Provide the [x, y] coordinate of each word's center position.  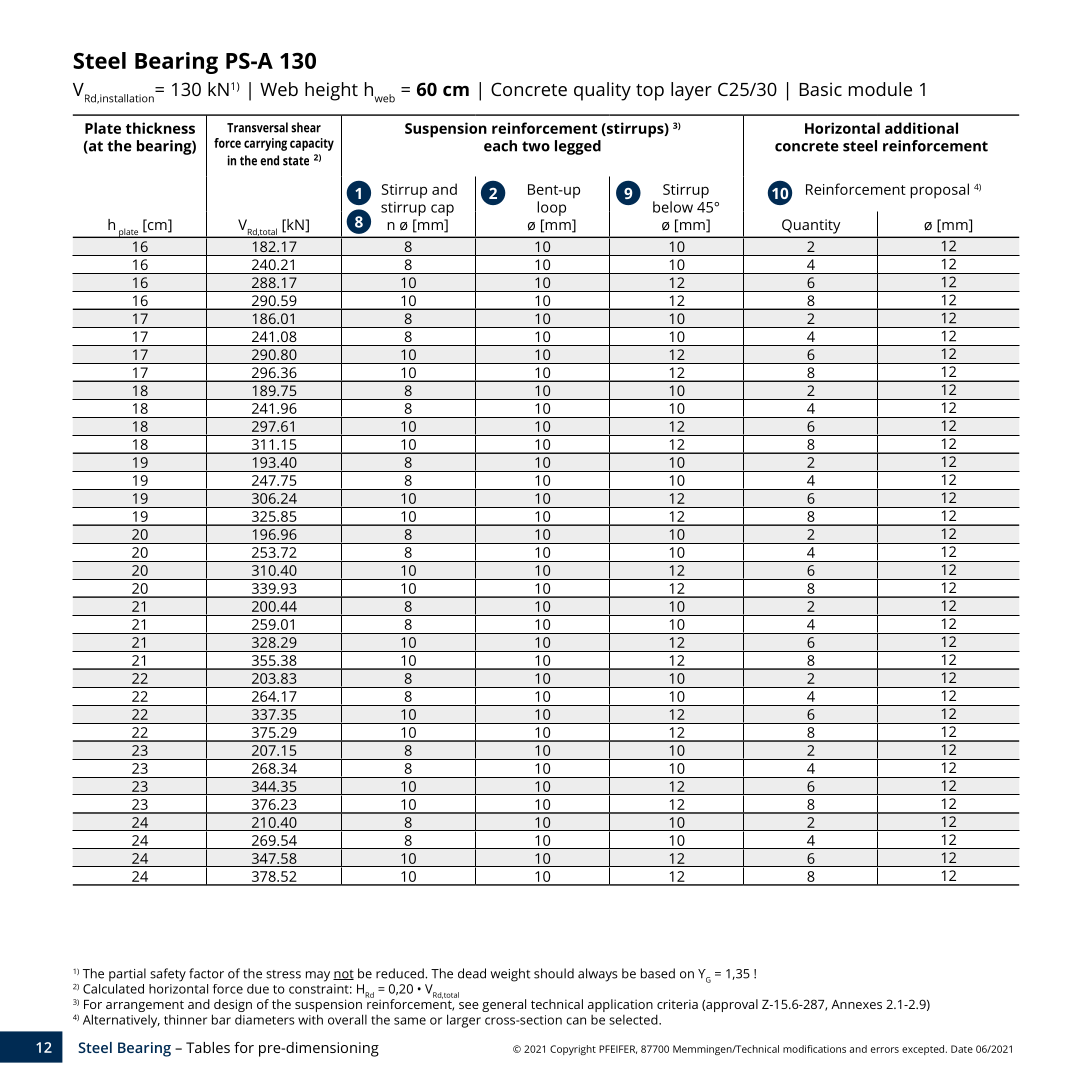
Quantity [811, 226]
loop [551, 208]
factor [206, 973]
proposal [939, 191]
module [880, 89]
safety [168, 975]
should [554, 973]
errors [885, 1050]
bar [221, 1019]
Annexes [856, 1004]
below [673, 207]
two [536, 146]
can [576, 1021]
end [269, 160]
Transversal [257, 127]
